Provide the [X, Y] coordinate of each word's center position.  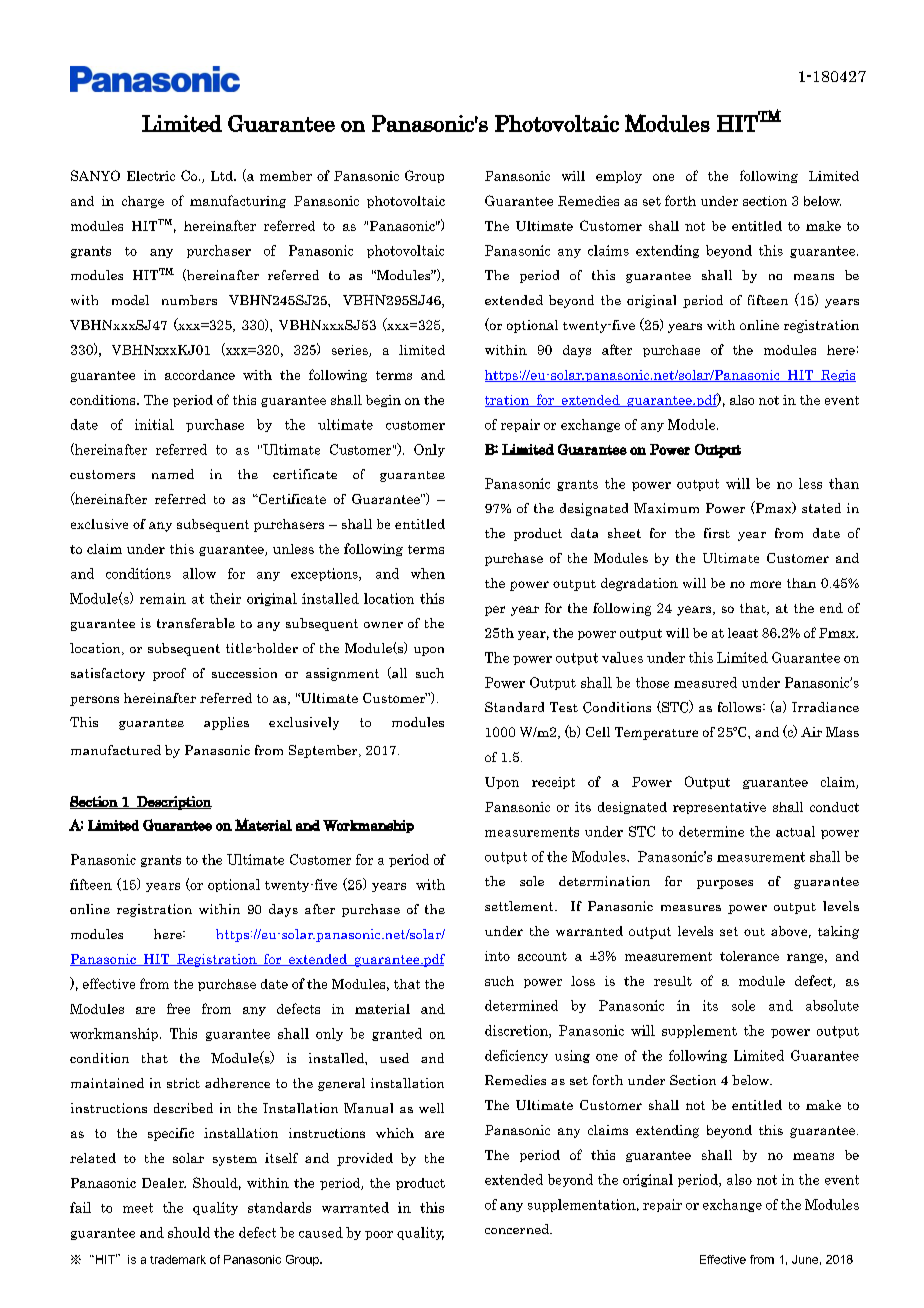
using [572, 1056]
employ [619, 177]
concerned [518, 1229]
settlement [520, 906]
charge [143, 202]
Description [173, 803]
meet [138, 1208]
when [428, 573]
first [717, 533]
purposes [725, 884]
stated [821, 508]
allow [199, 573]
